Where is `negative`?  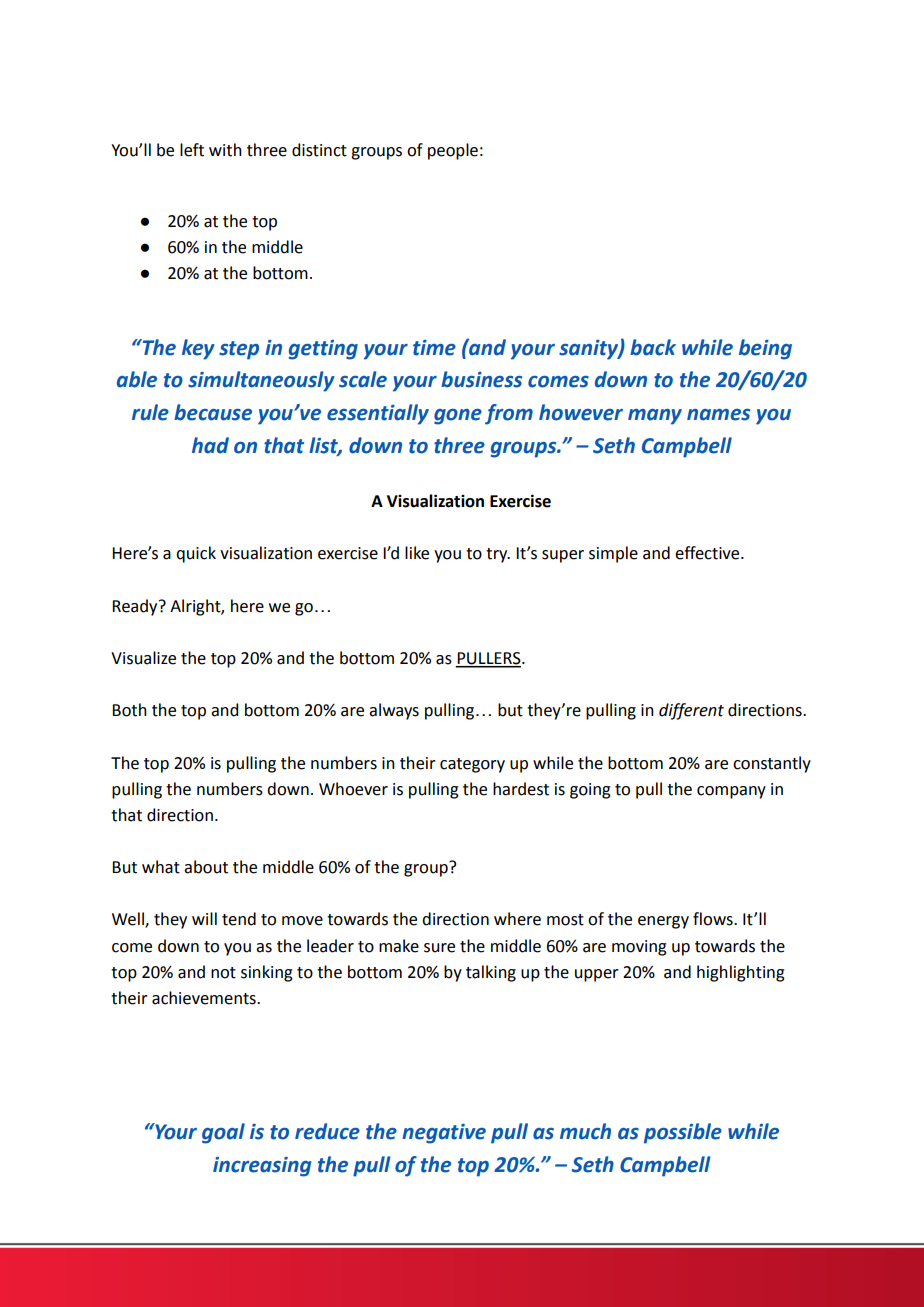
negative is located at coordinates (444, 1134).
